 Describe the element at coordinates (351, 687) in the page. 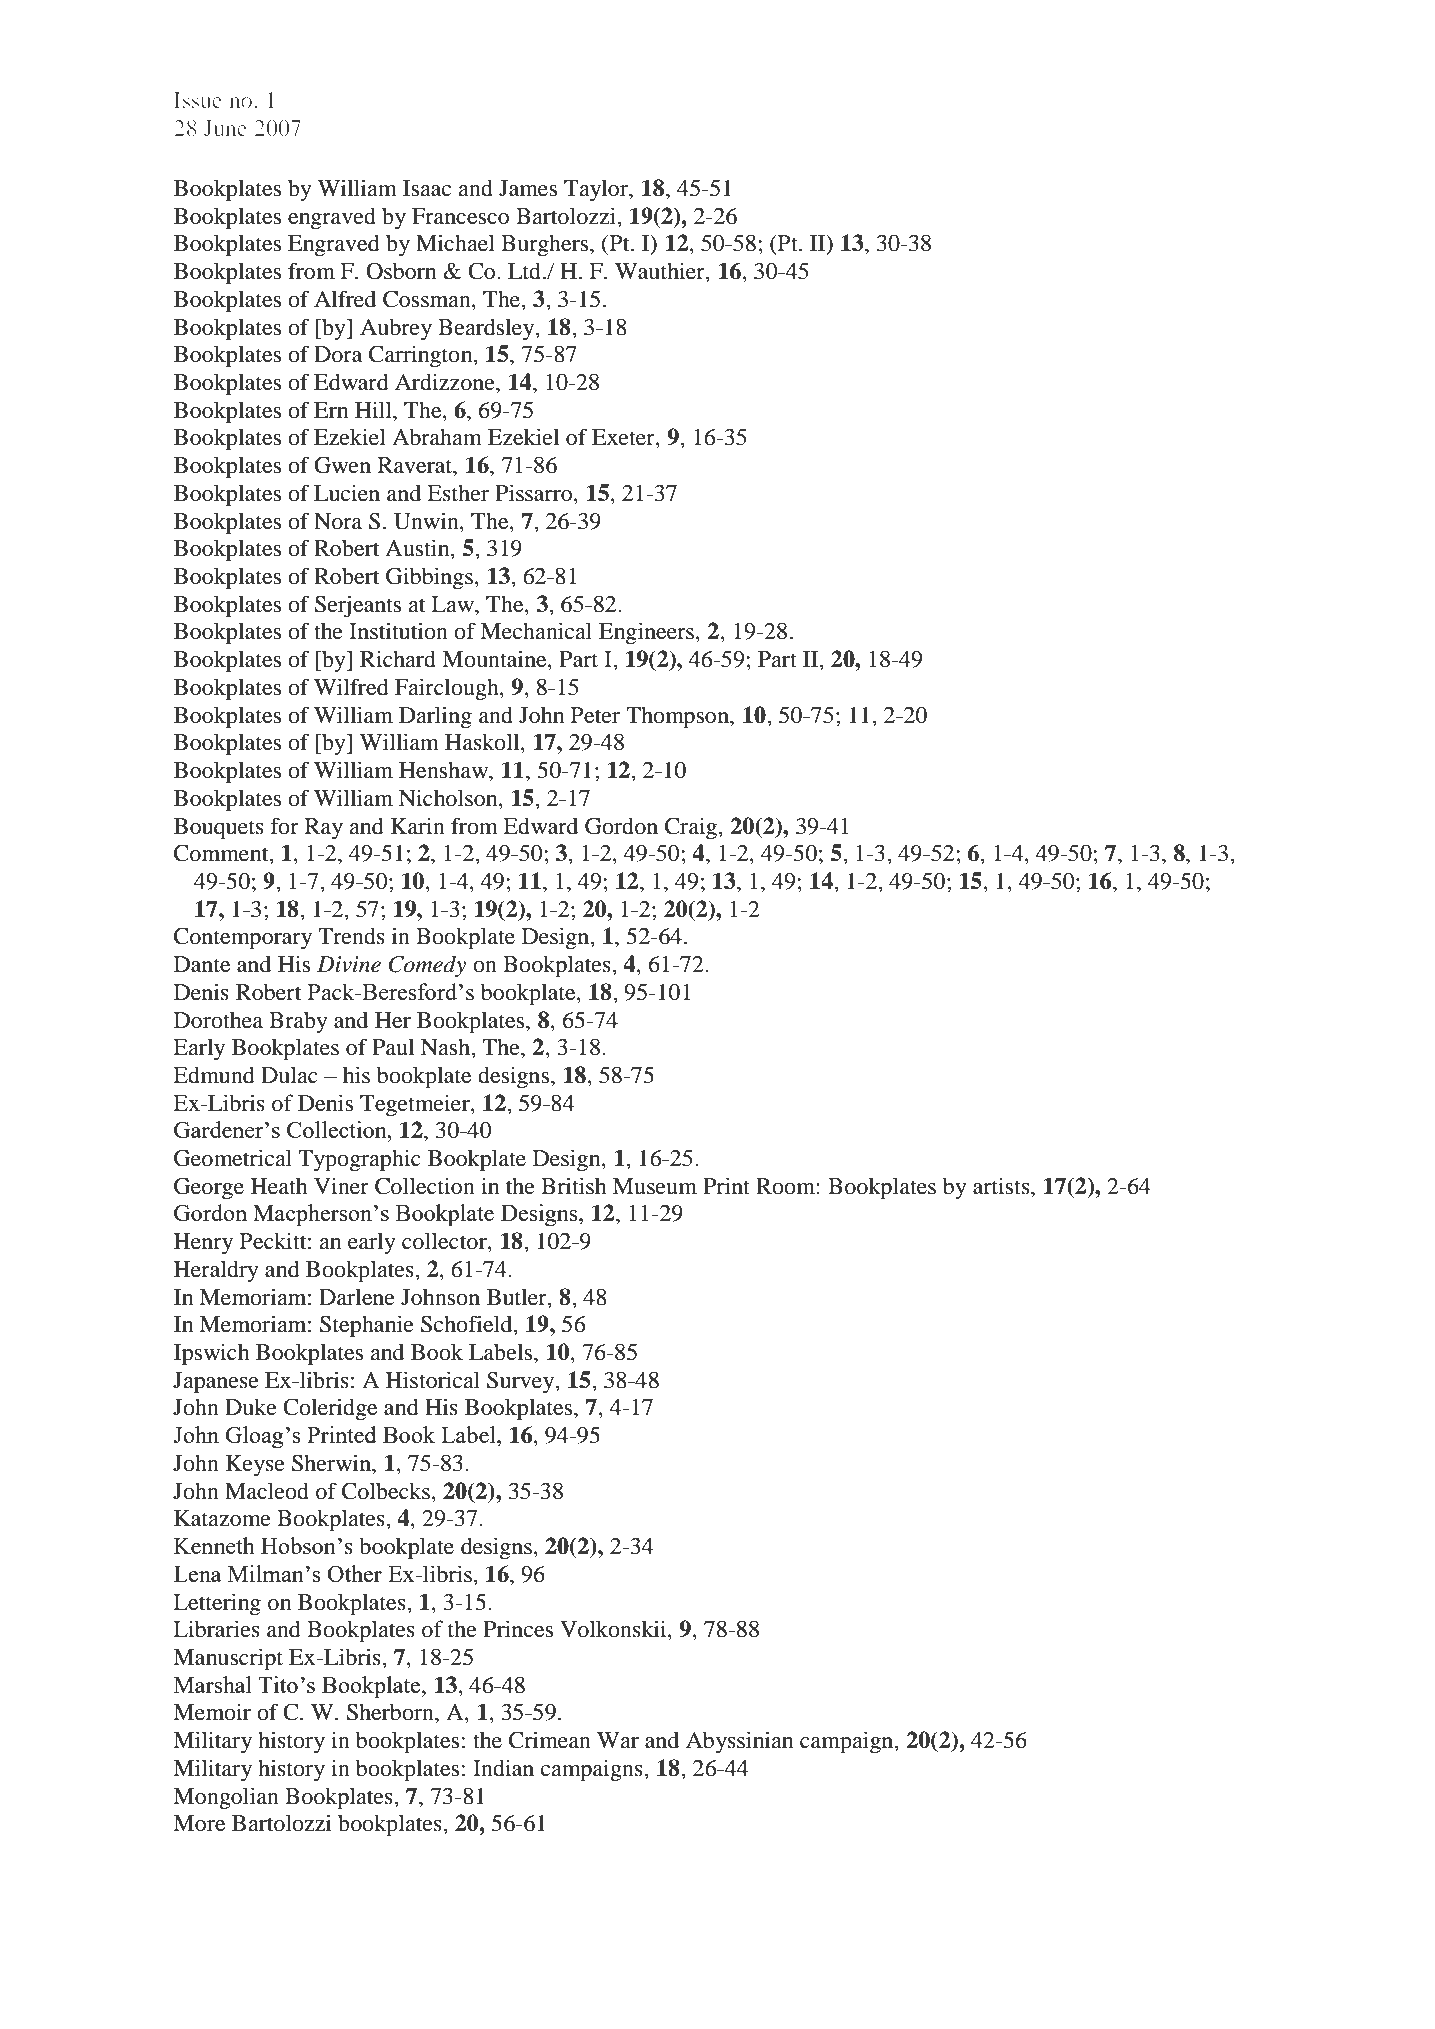

I see `Wilfred` at that location.
